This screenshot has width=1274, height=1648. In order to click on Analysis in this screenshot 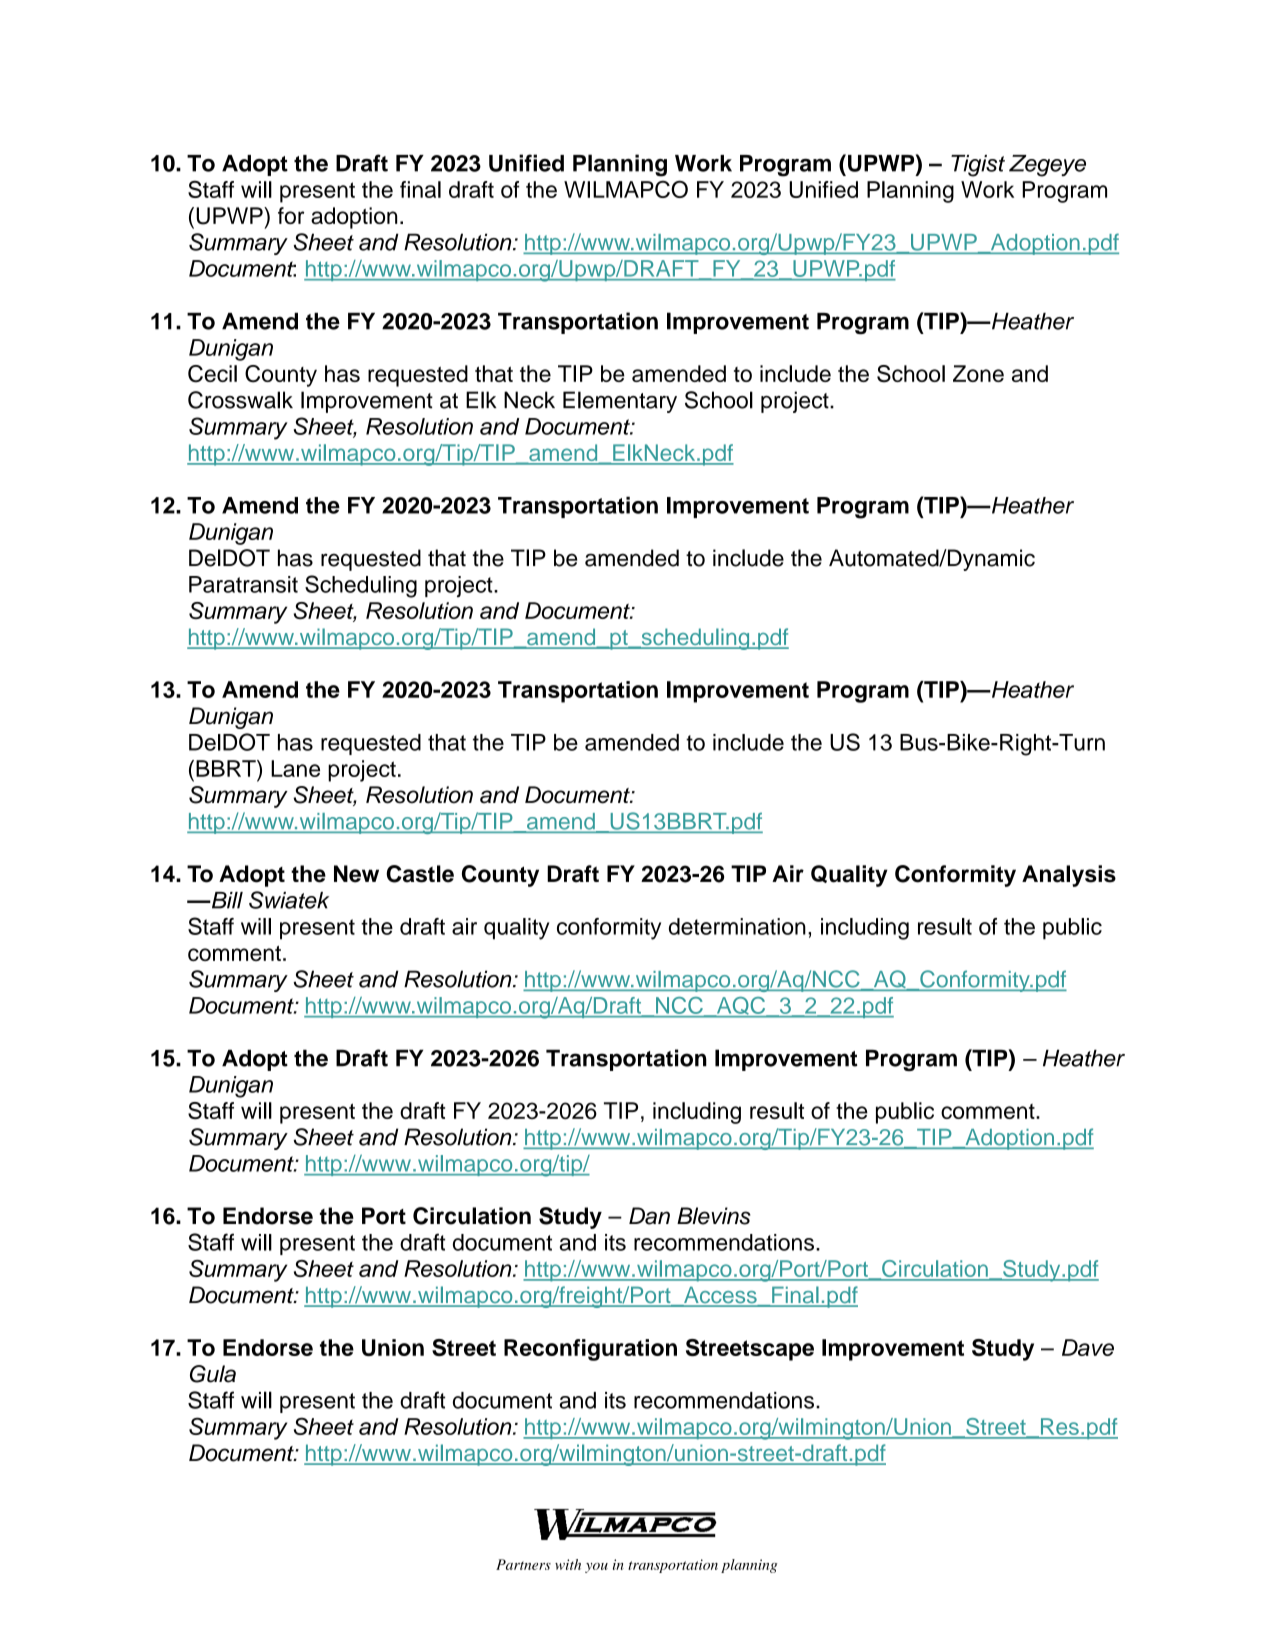, I will do `click(1069, 876)`.
